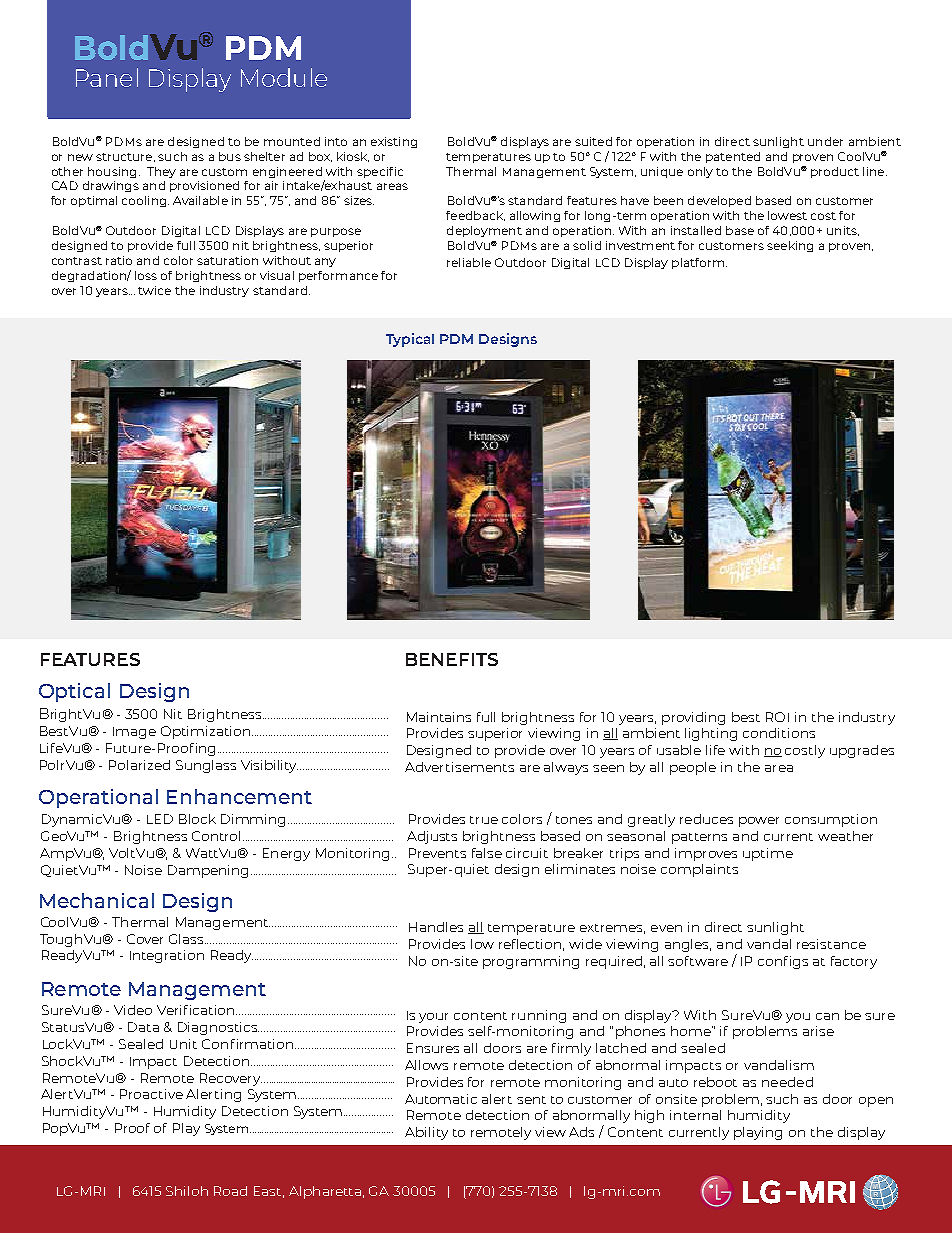 Image resolution: width=952 pixels, height=1233 pixels. I want to click on ROI, so click(777, 717).
